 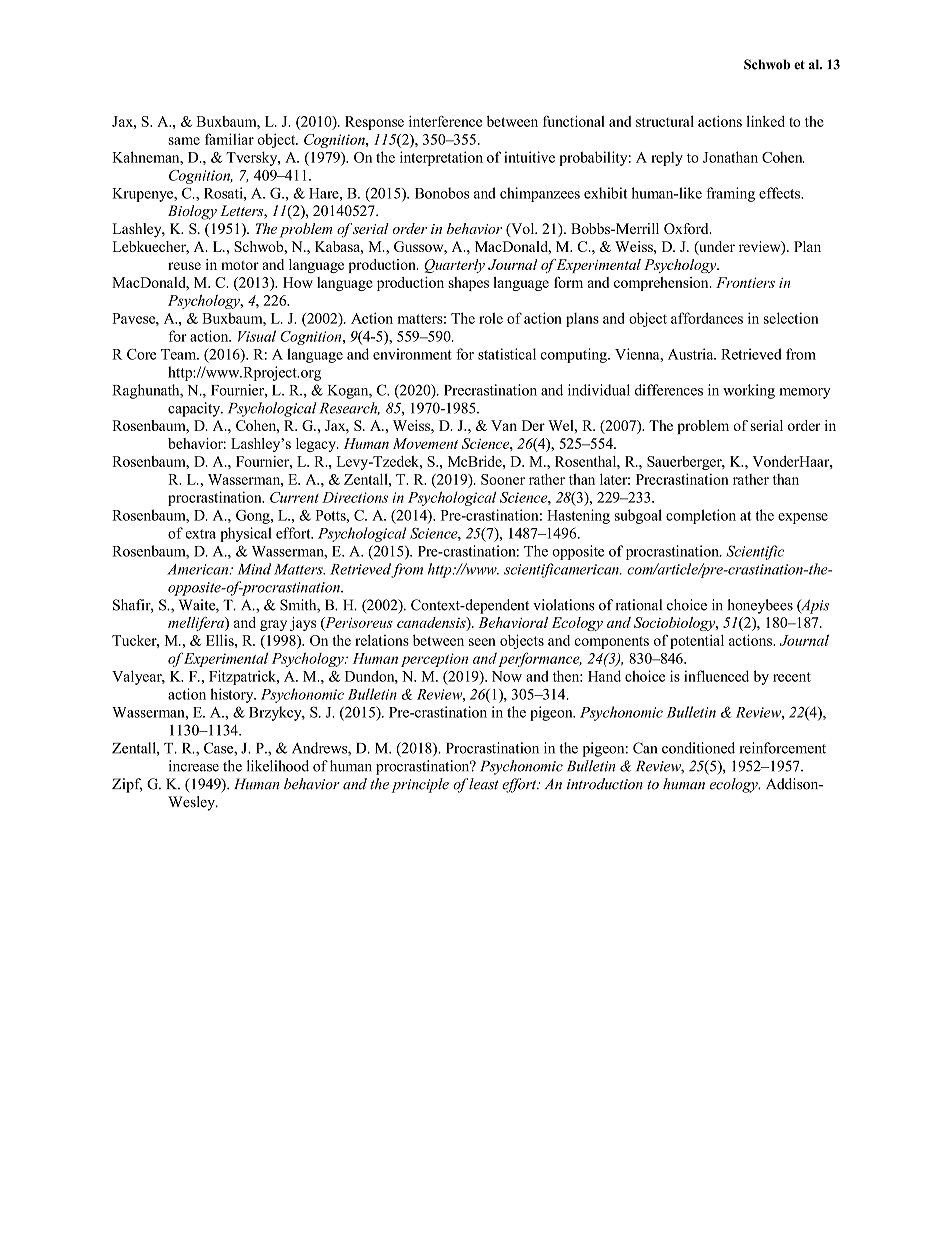 I want to click on least, so click(x=484, y=784).
